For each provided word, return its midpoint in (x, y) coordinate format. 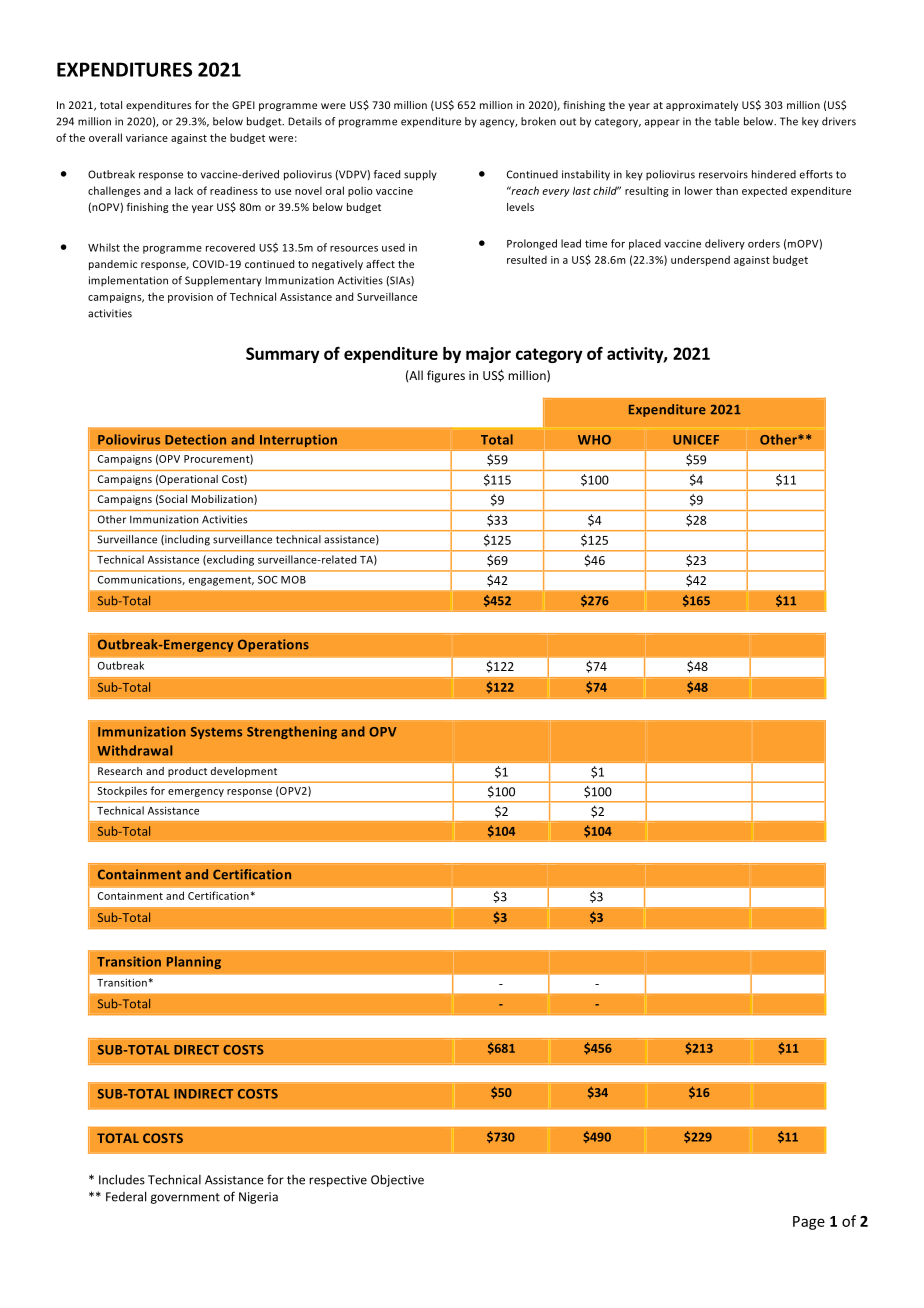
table (727, 121)
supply (420, 175)
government (185, 1198)
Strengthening (292, 732)
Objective (397, 1180)
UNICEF (696, 440)
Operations (273, 645)
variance (147, 138)
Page (809, 1223)
